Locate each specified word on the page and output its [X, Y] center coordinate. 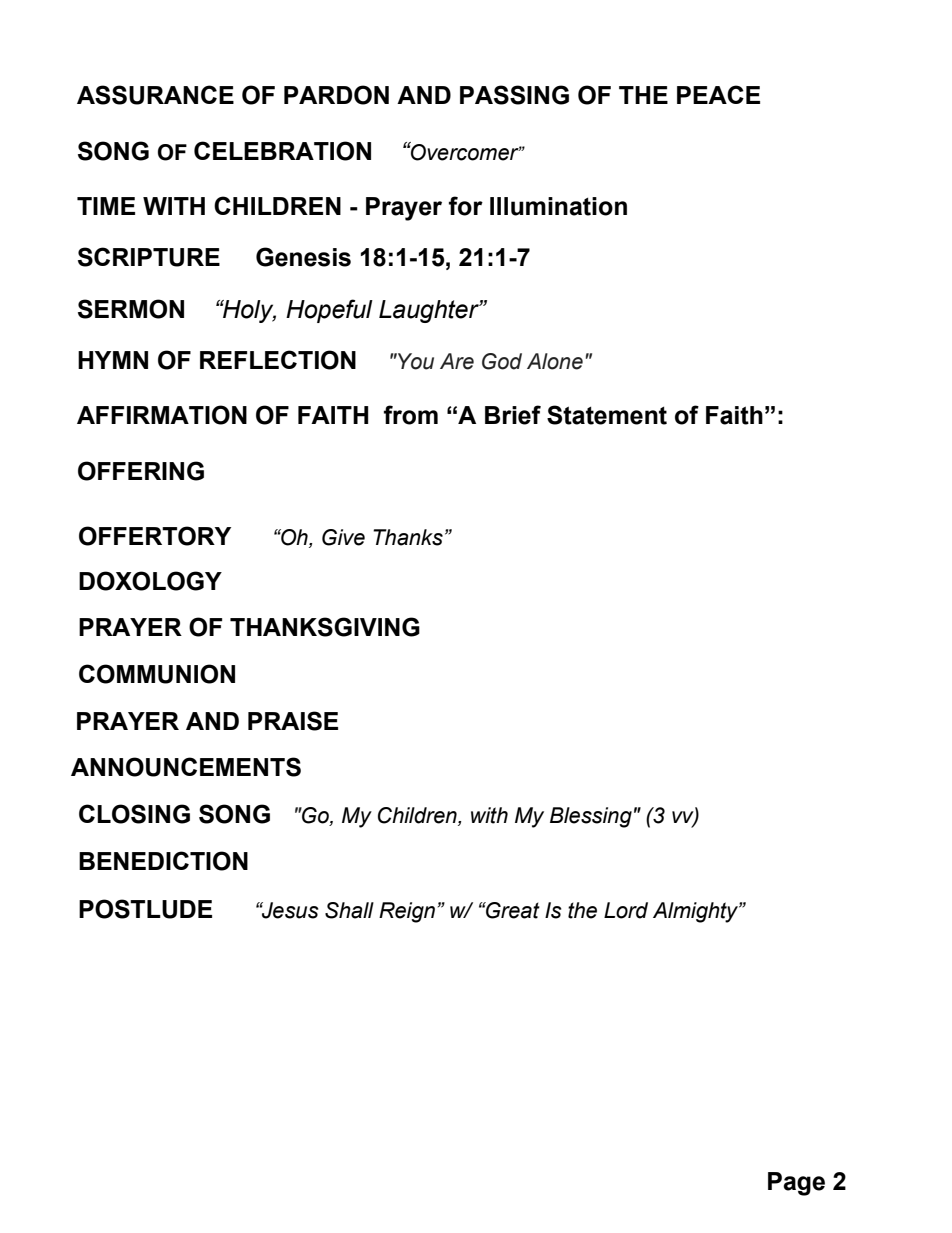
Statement [607, 415]
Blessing [591, 817]
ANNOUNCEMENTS [186, 767]
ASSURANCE [155, 95]
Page [796, 1184]
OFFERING [141, 471]
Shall [349, 910]
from [411, 415]
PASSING [514, 95]
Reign [407, 912]
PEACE [718, 94]
